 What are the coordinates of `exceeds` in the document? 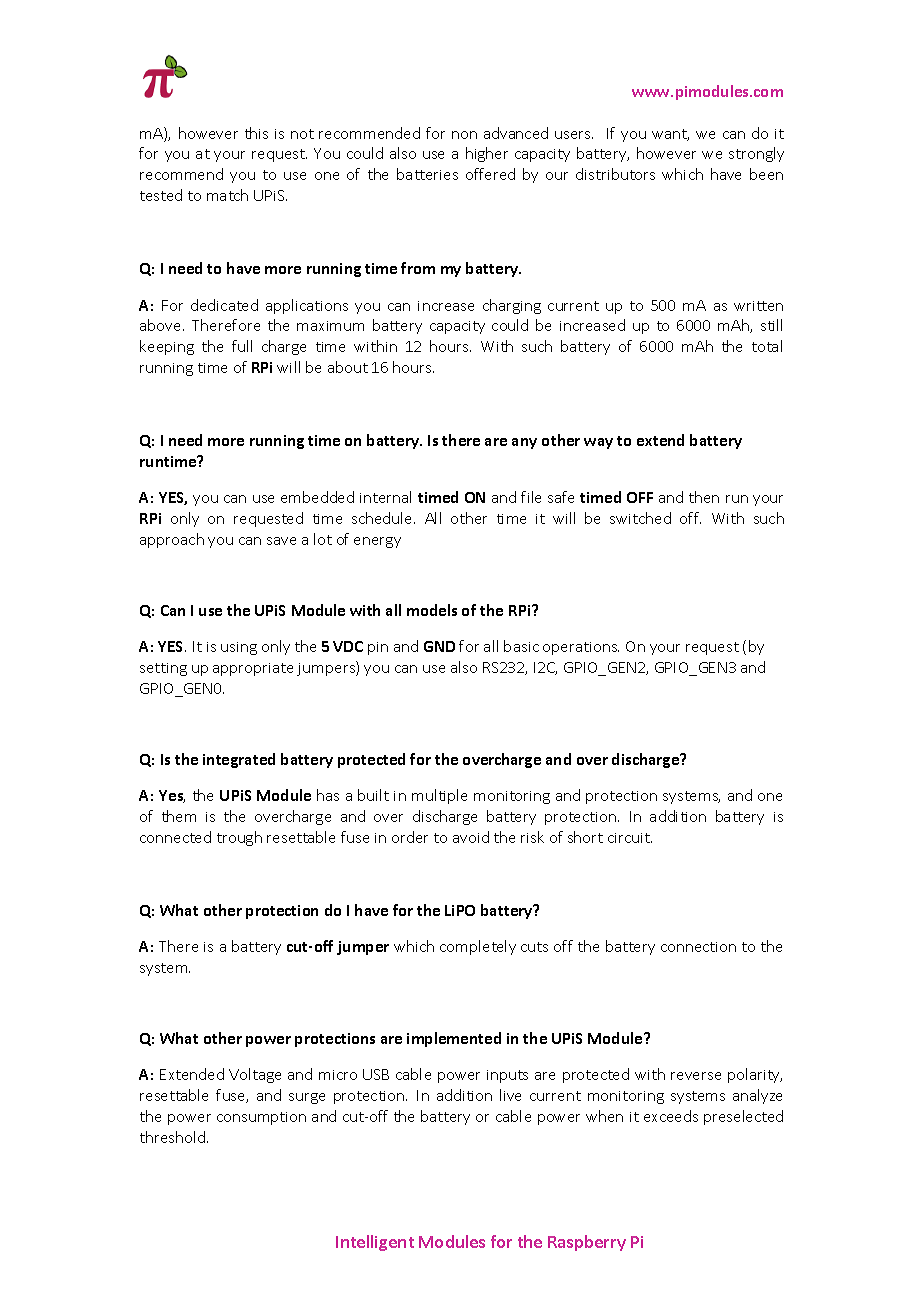 It's located at (671, 1116).
